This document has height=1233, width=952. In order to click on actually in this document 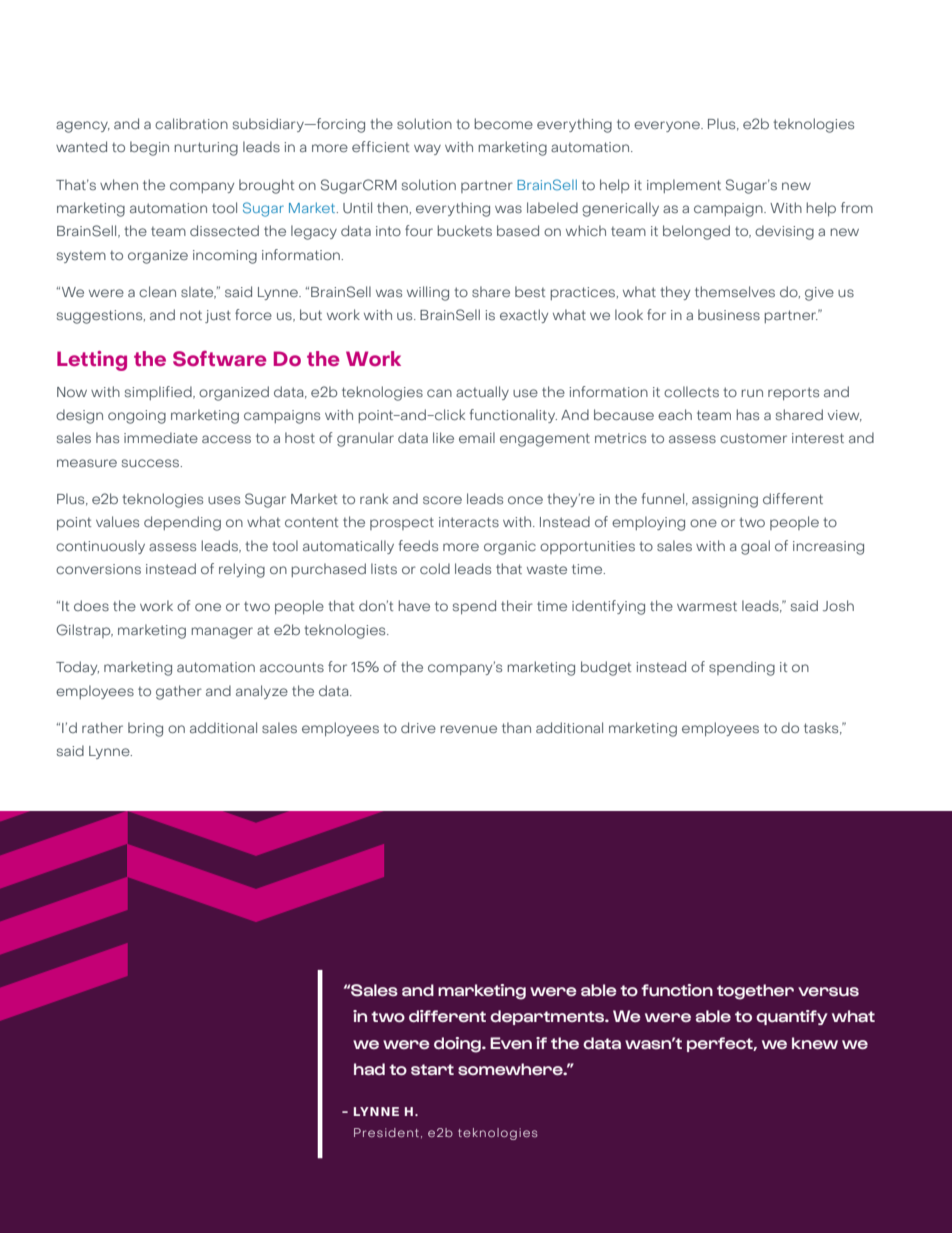, I will do `click(482, 393)`.
